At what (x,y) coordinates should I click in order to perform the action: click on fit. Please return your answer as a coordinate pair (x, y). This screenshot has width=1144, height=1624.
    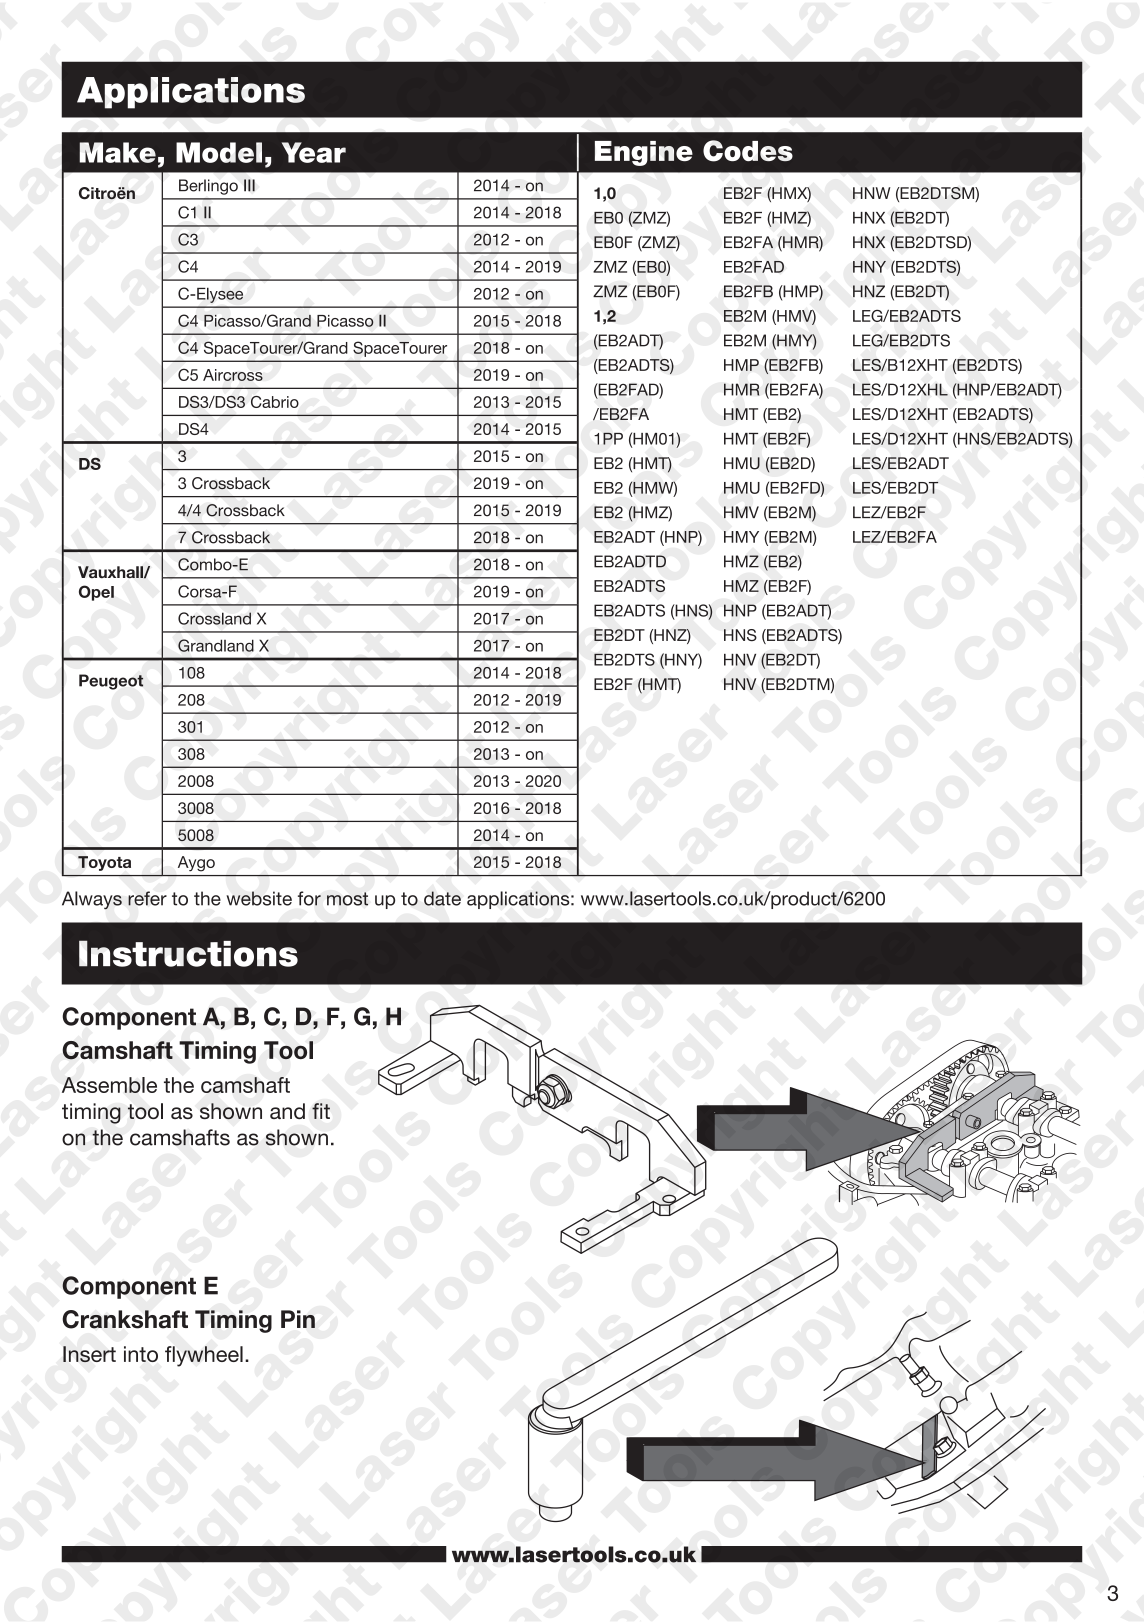
    Looking at the image, I should click on (321, 1111).
